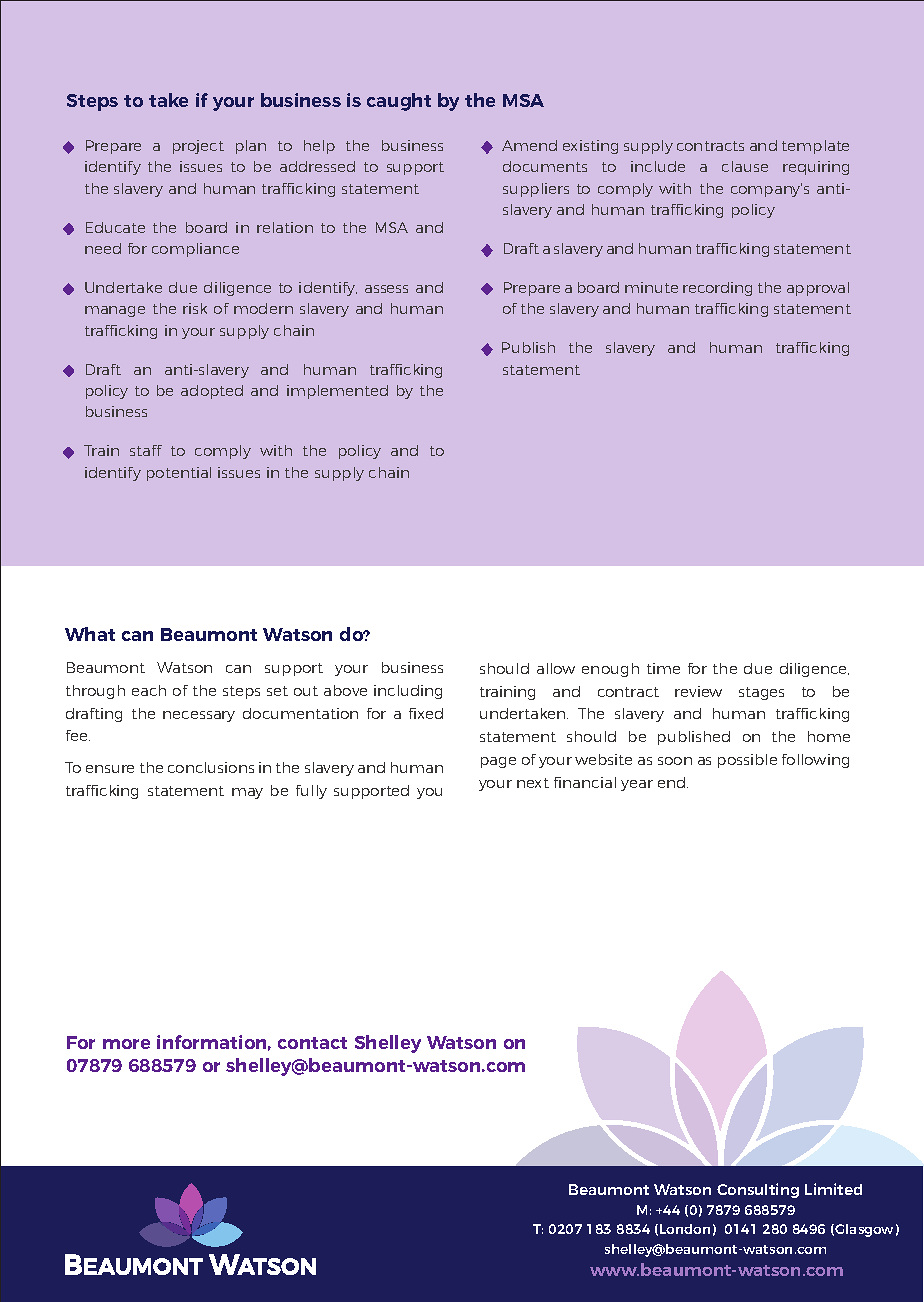 The height and width of the screenshot is (1302, 924). I want to click on clause, so click(745, 166).
